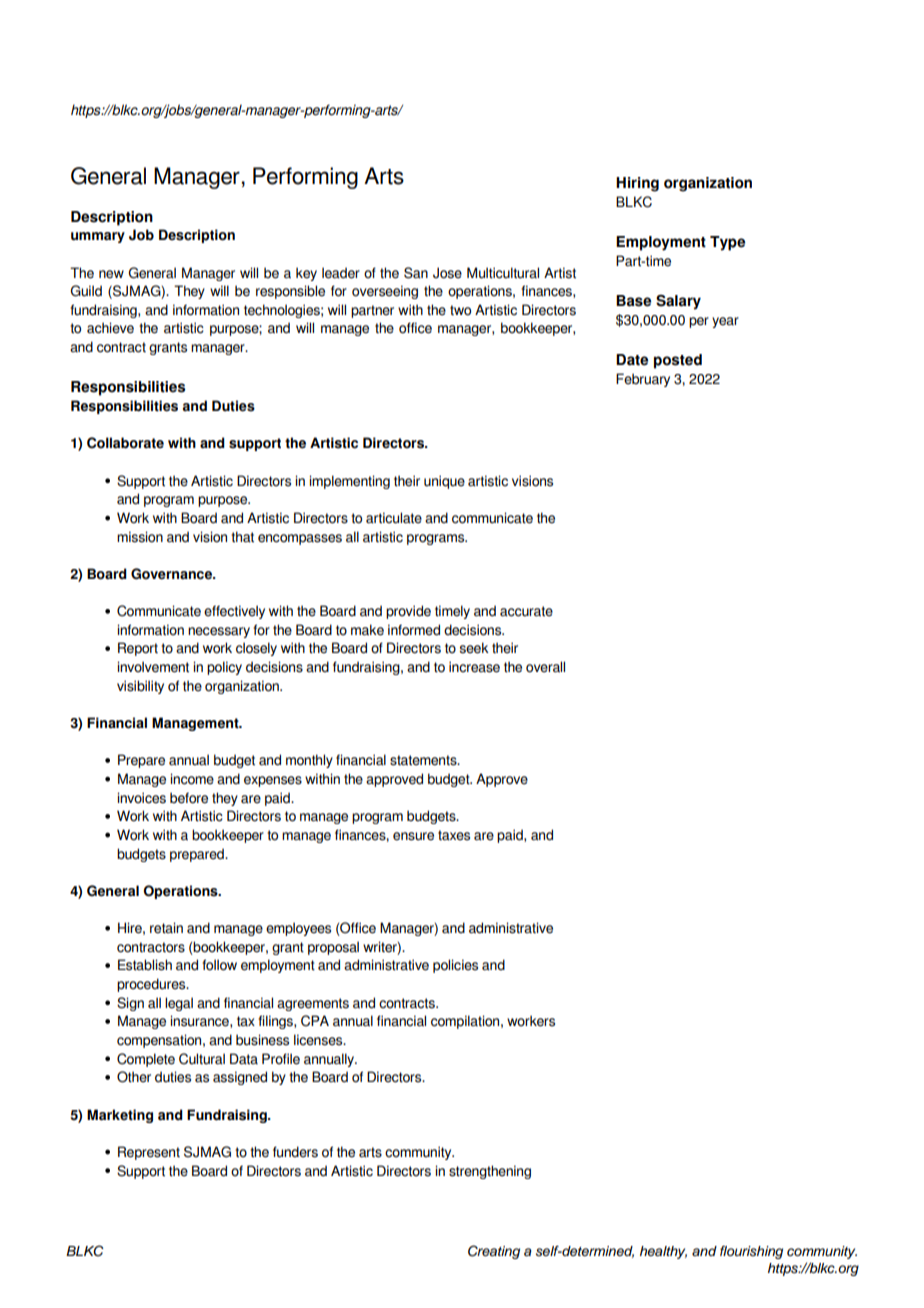  I want to click on new, so click(111, 274).
